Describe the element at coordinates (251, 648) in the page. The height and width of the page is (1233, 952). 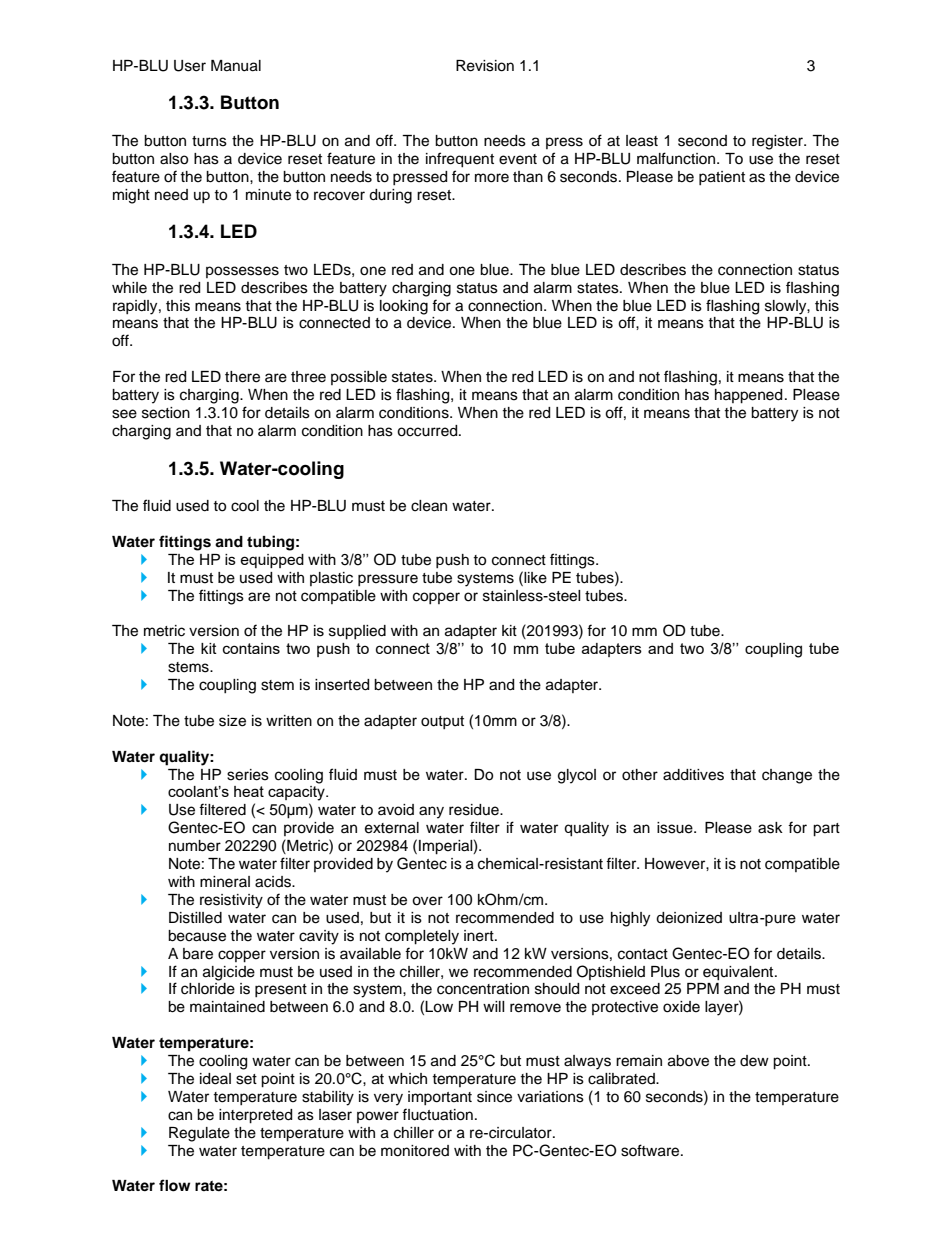
I see `contains` at that location.
